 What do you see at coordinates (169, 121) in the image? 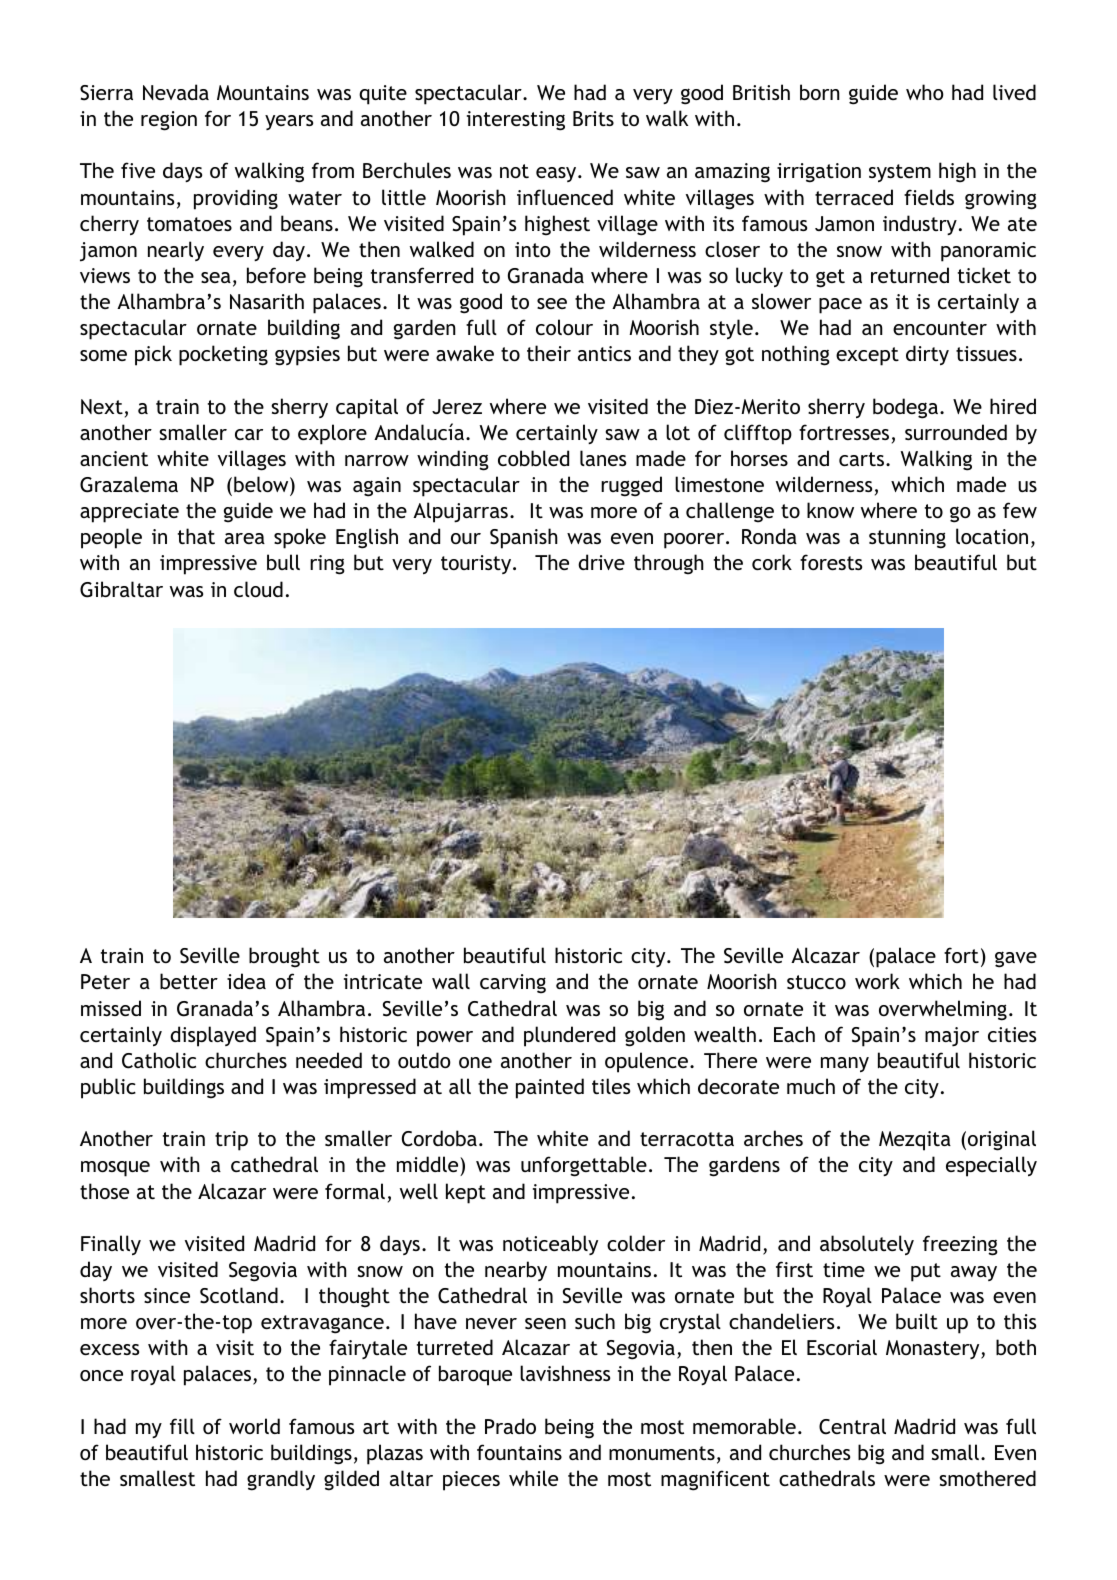
I see `region` at bounding box center [169, 121].
